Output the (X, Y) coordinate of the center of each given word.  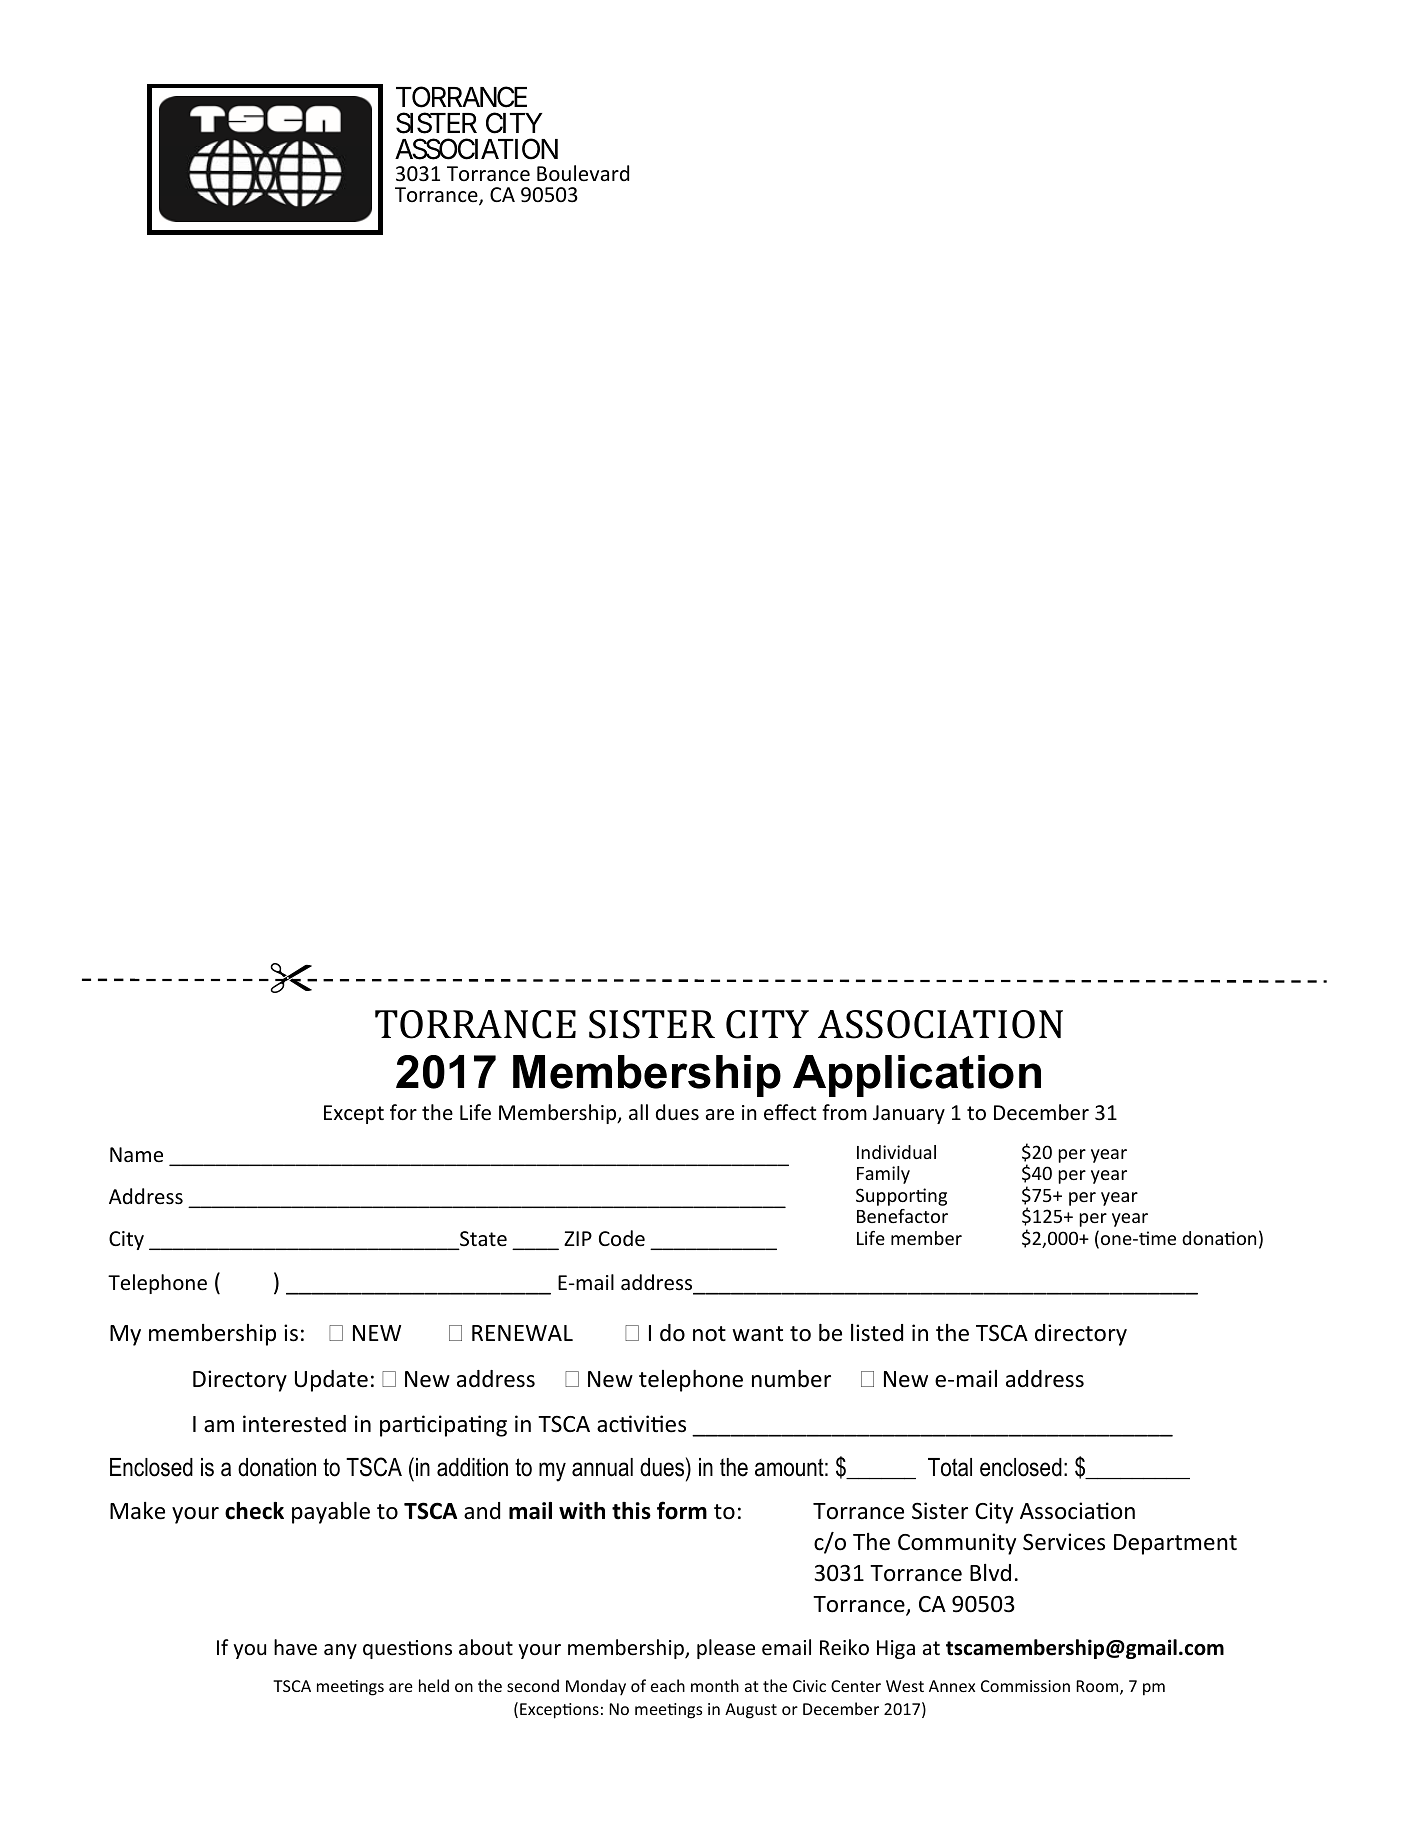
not (709, 1334)
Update (331, 1381)
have (295, 1647)
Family (883, 1175)
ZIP (578, 1238)
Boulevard (583, 173)
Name (136, 1154)
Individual (896, 1152)
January (909, 1114)
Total (950, 1467)
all (638, 1112)
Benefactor (902, 1216)
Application (917, 1076)
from (844, 1112)
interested (294, 1424)
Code (622, 1238)
